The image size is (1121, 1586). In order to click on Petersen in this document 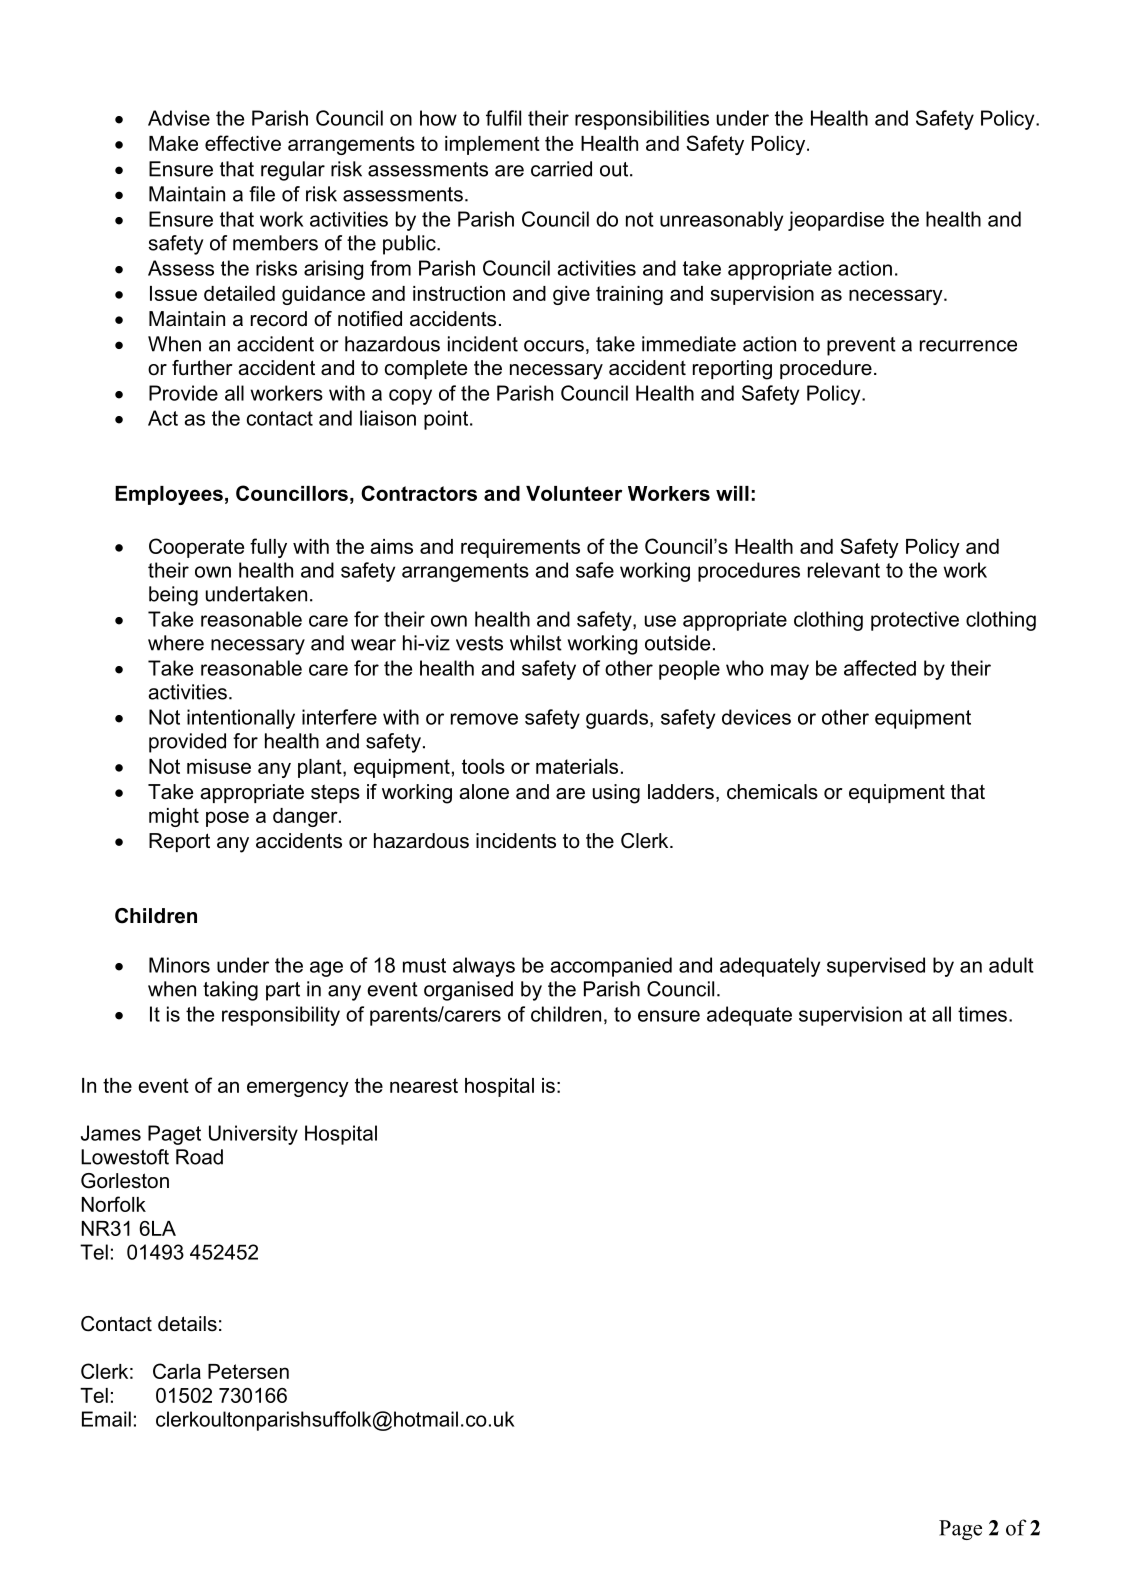, I will do `click(248, 1371)`.
